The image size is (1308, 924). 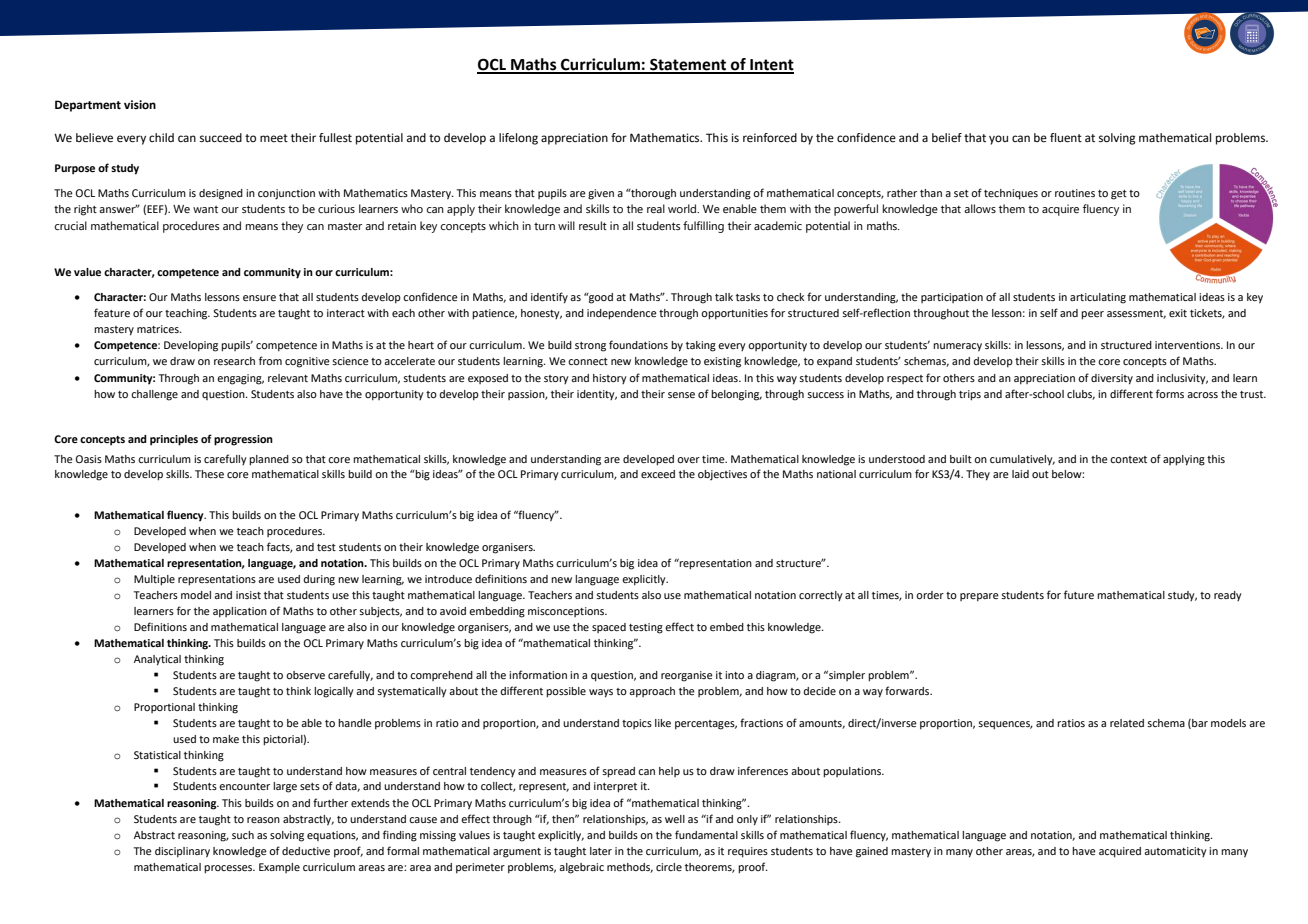 What do you see at coordinates (1066, 138) in the screenshot?
I see `fluent` at bounding box center [1066, 138].
